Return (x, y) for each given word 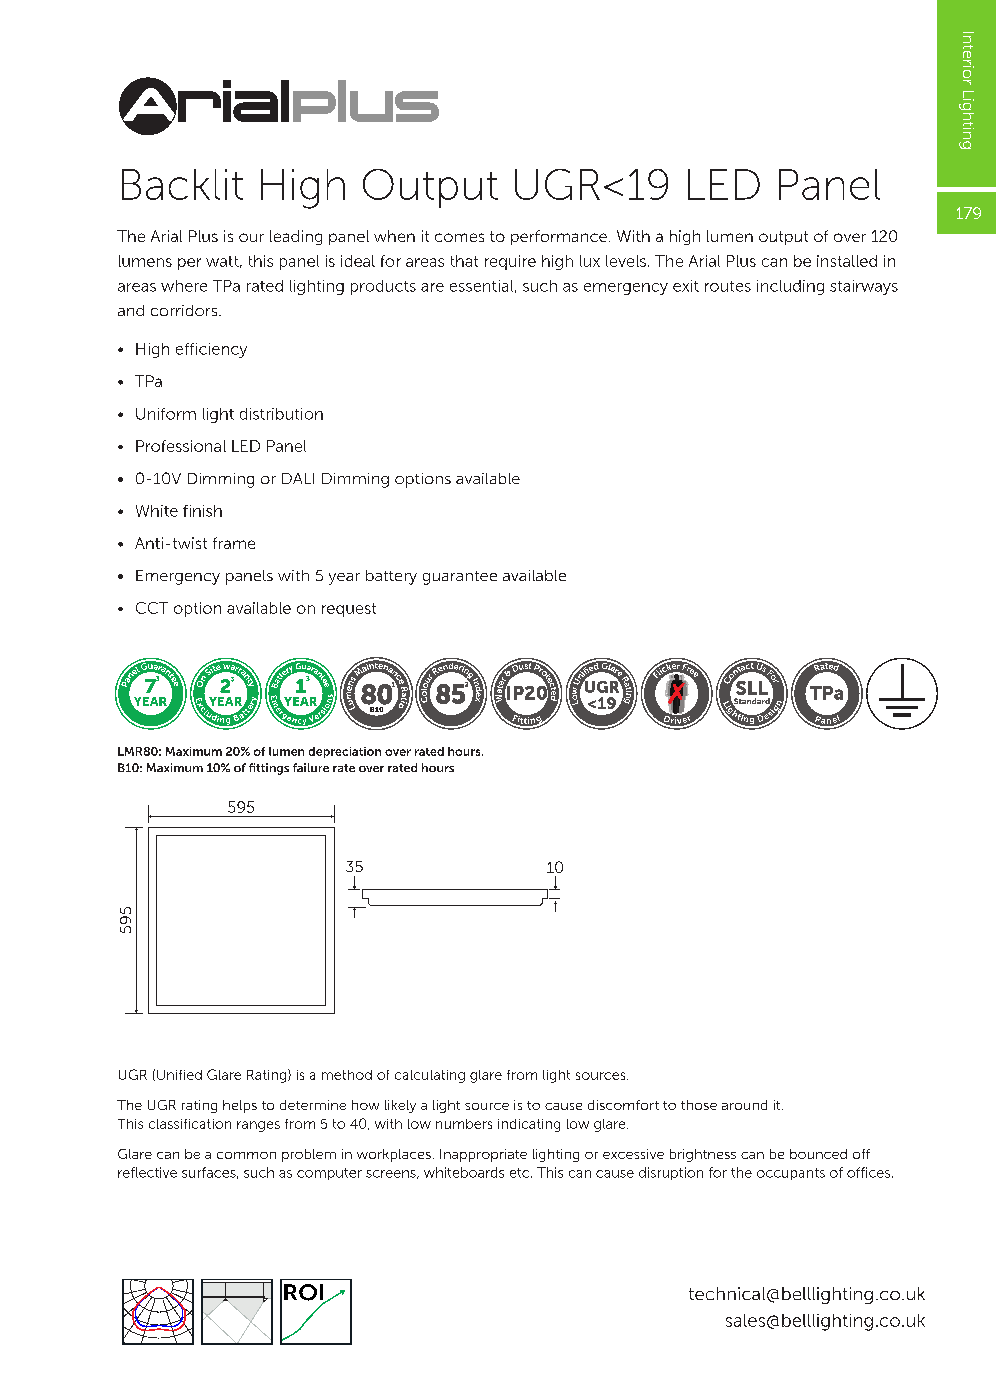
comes (459, 237)
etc (521, 1173)
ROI (305, 1293)
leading (296, 237)
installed (847, 261)
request (349, 610)
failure (311, 767)
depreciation (345, 752)
